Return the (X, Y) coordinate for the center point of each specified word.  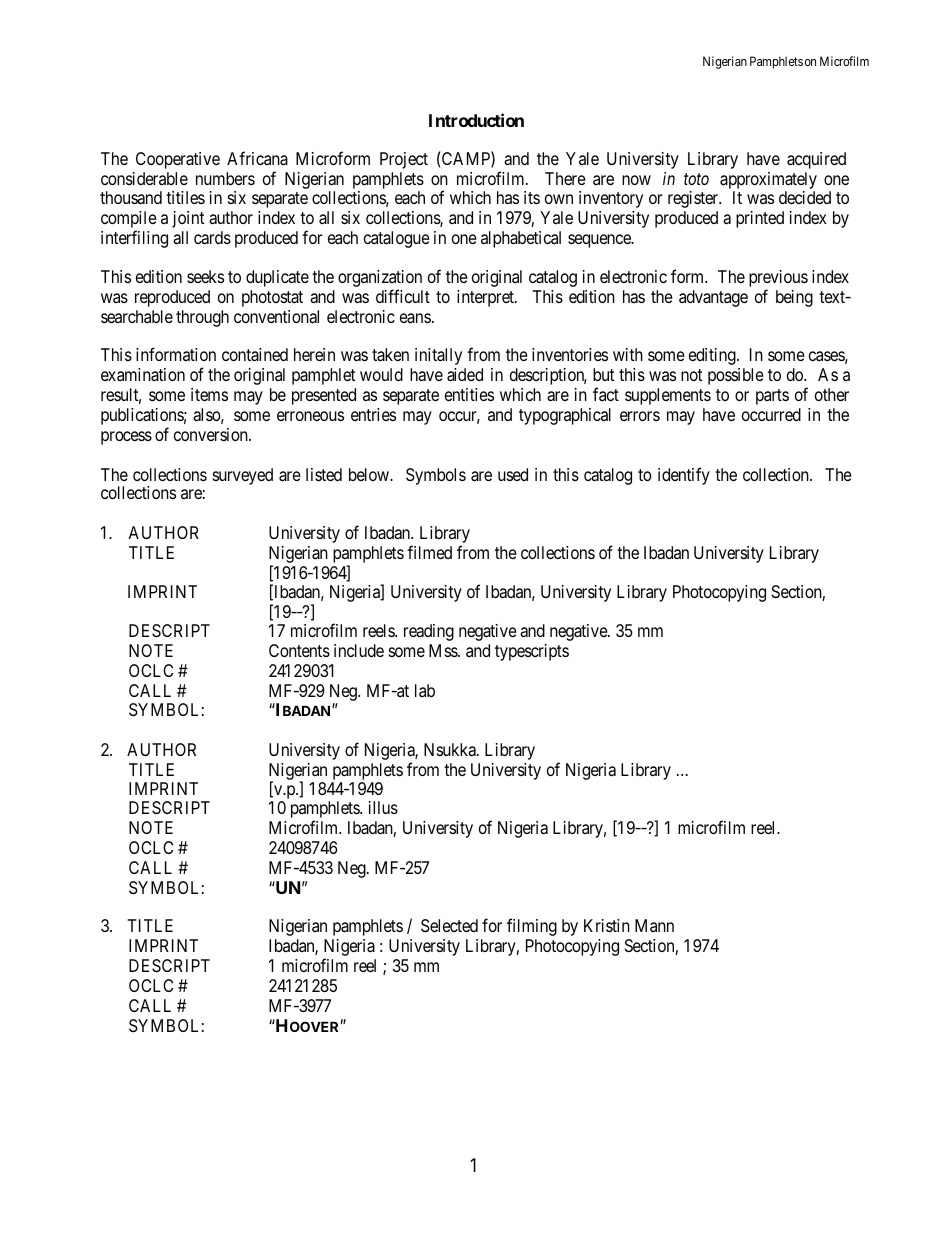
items (209, 394)
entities (469, 394)
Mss (444, 650)
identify (684, 476)
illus (383, 807)
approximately (768, 182)
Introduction (476, 120)
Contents (299, 650)
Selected (449, 925)
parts (772, 397)
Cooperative (178, 160)
